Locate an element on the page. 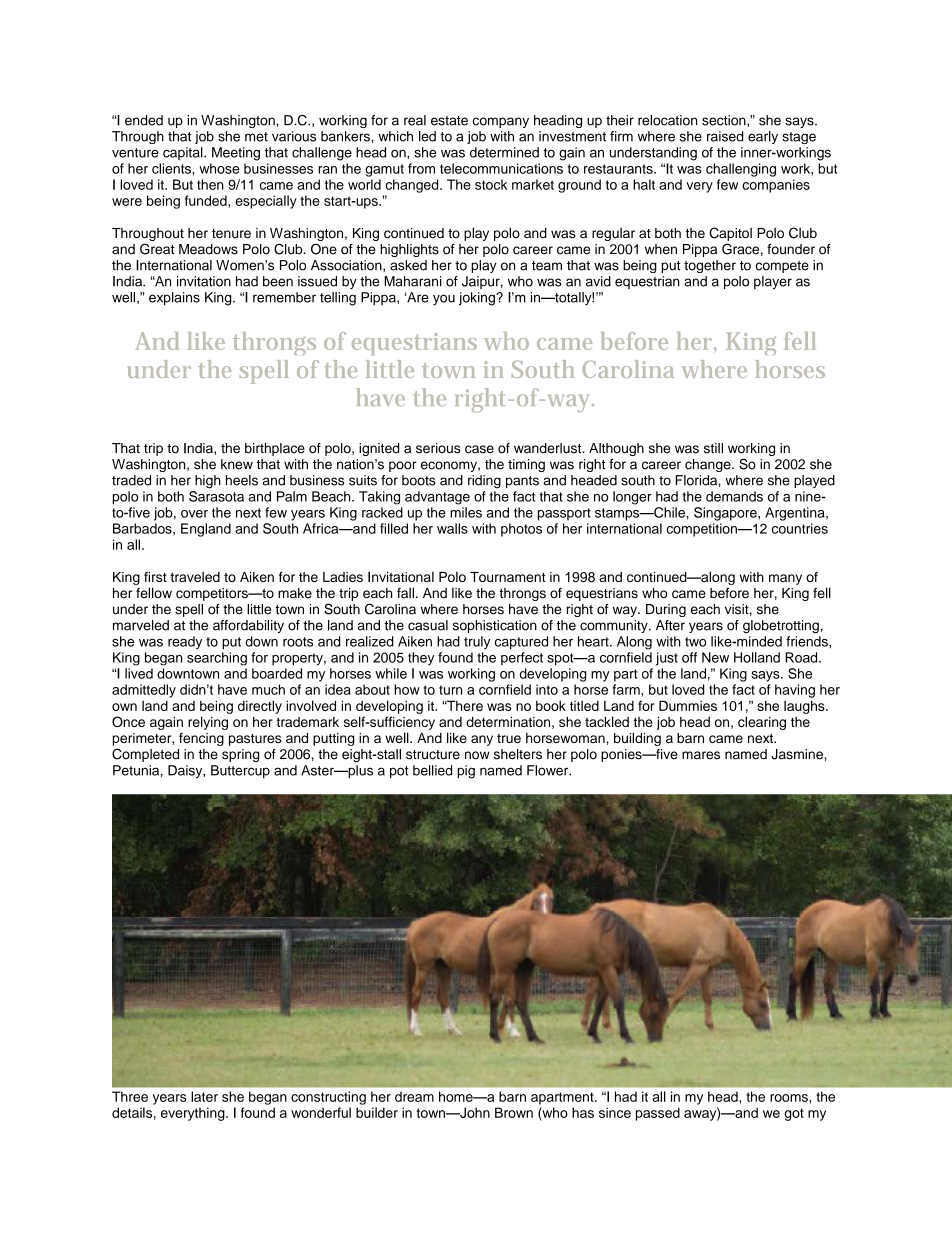 This page has width=952, height=1233. raised is located at coordinates (725, 136).
